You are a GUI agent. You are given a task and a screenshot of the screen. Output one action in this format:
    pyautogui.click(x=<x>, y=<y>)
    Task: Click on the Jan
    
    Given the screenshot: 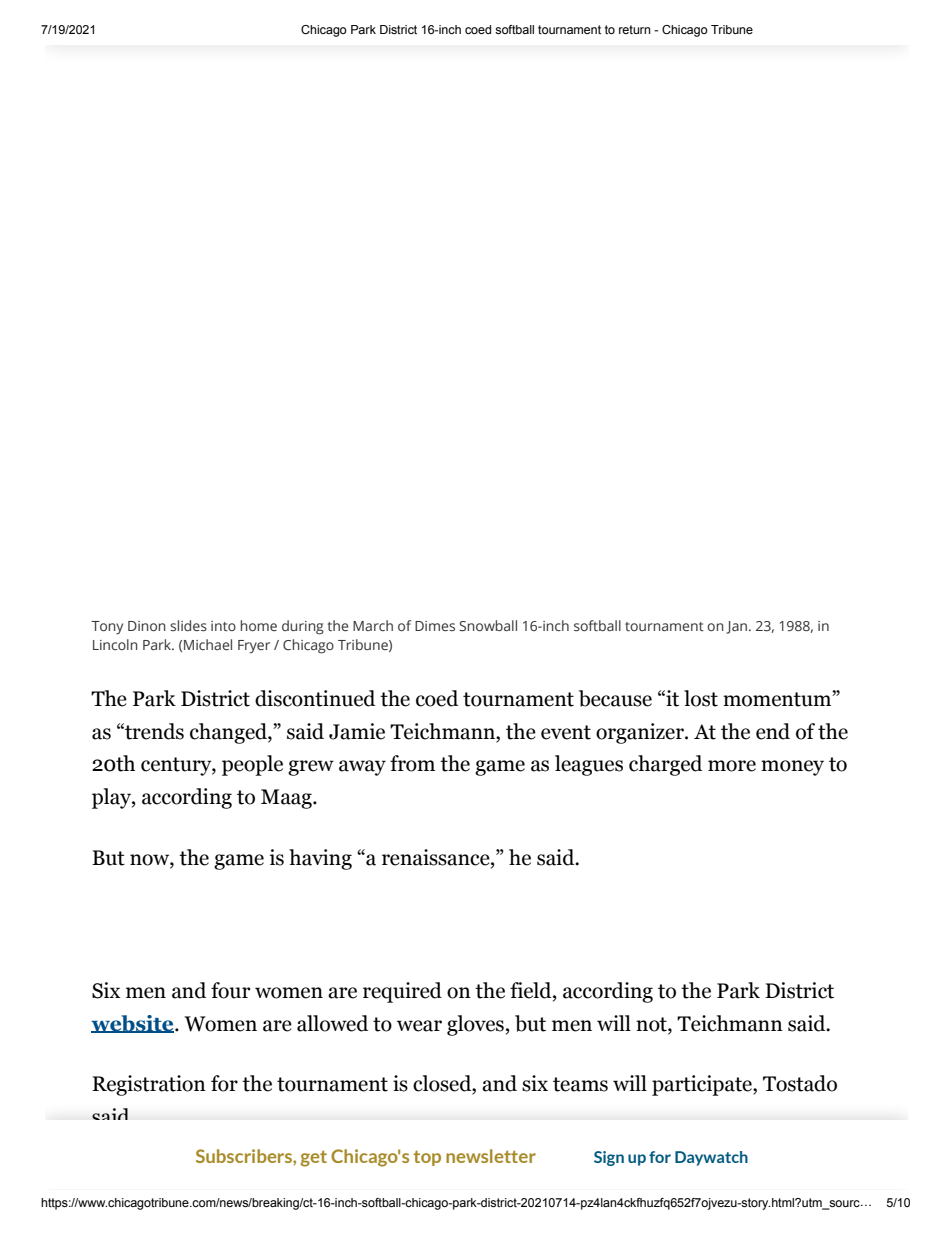 What is the action you would take?
    pyautogui.click(x=736, y=627)
